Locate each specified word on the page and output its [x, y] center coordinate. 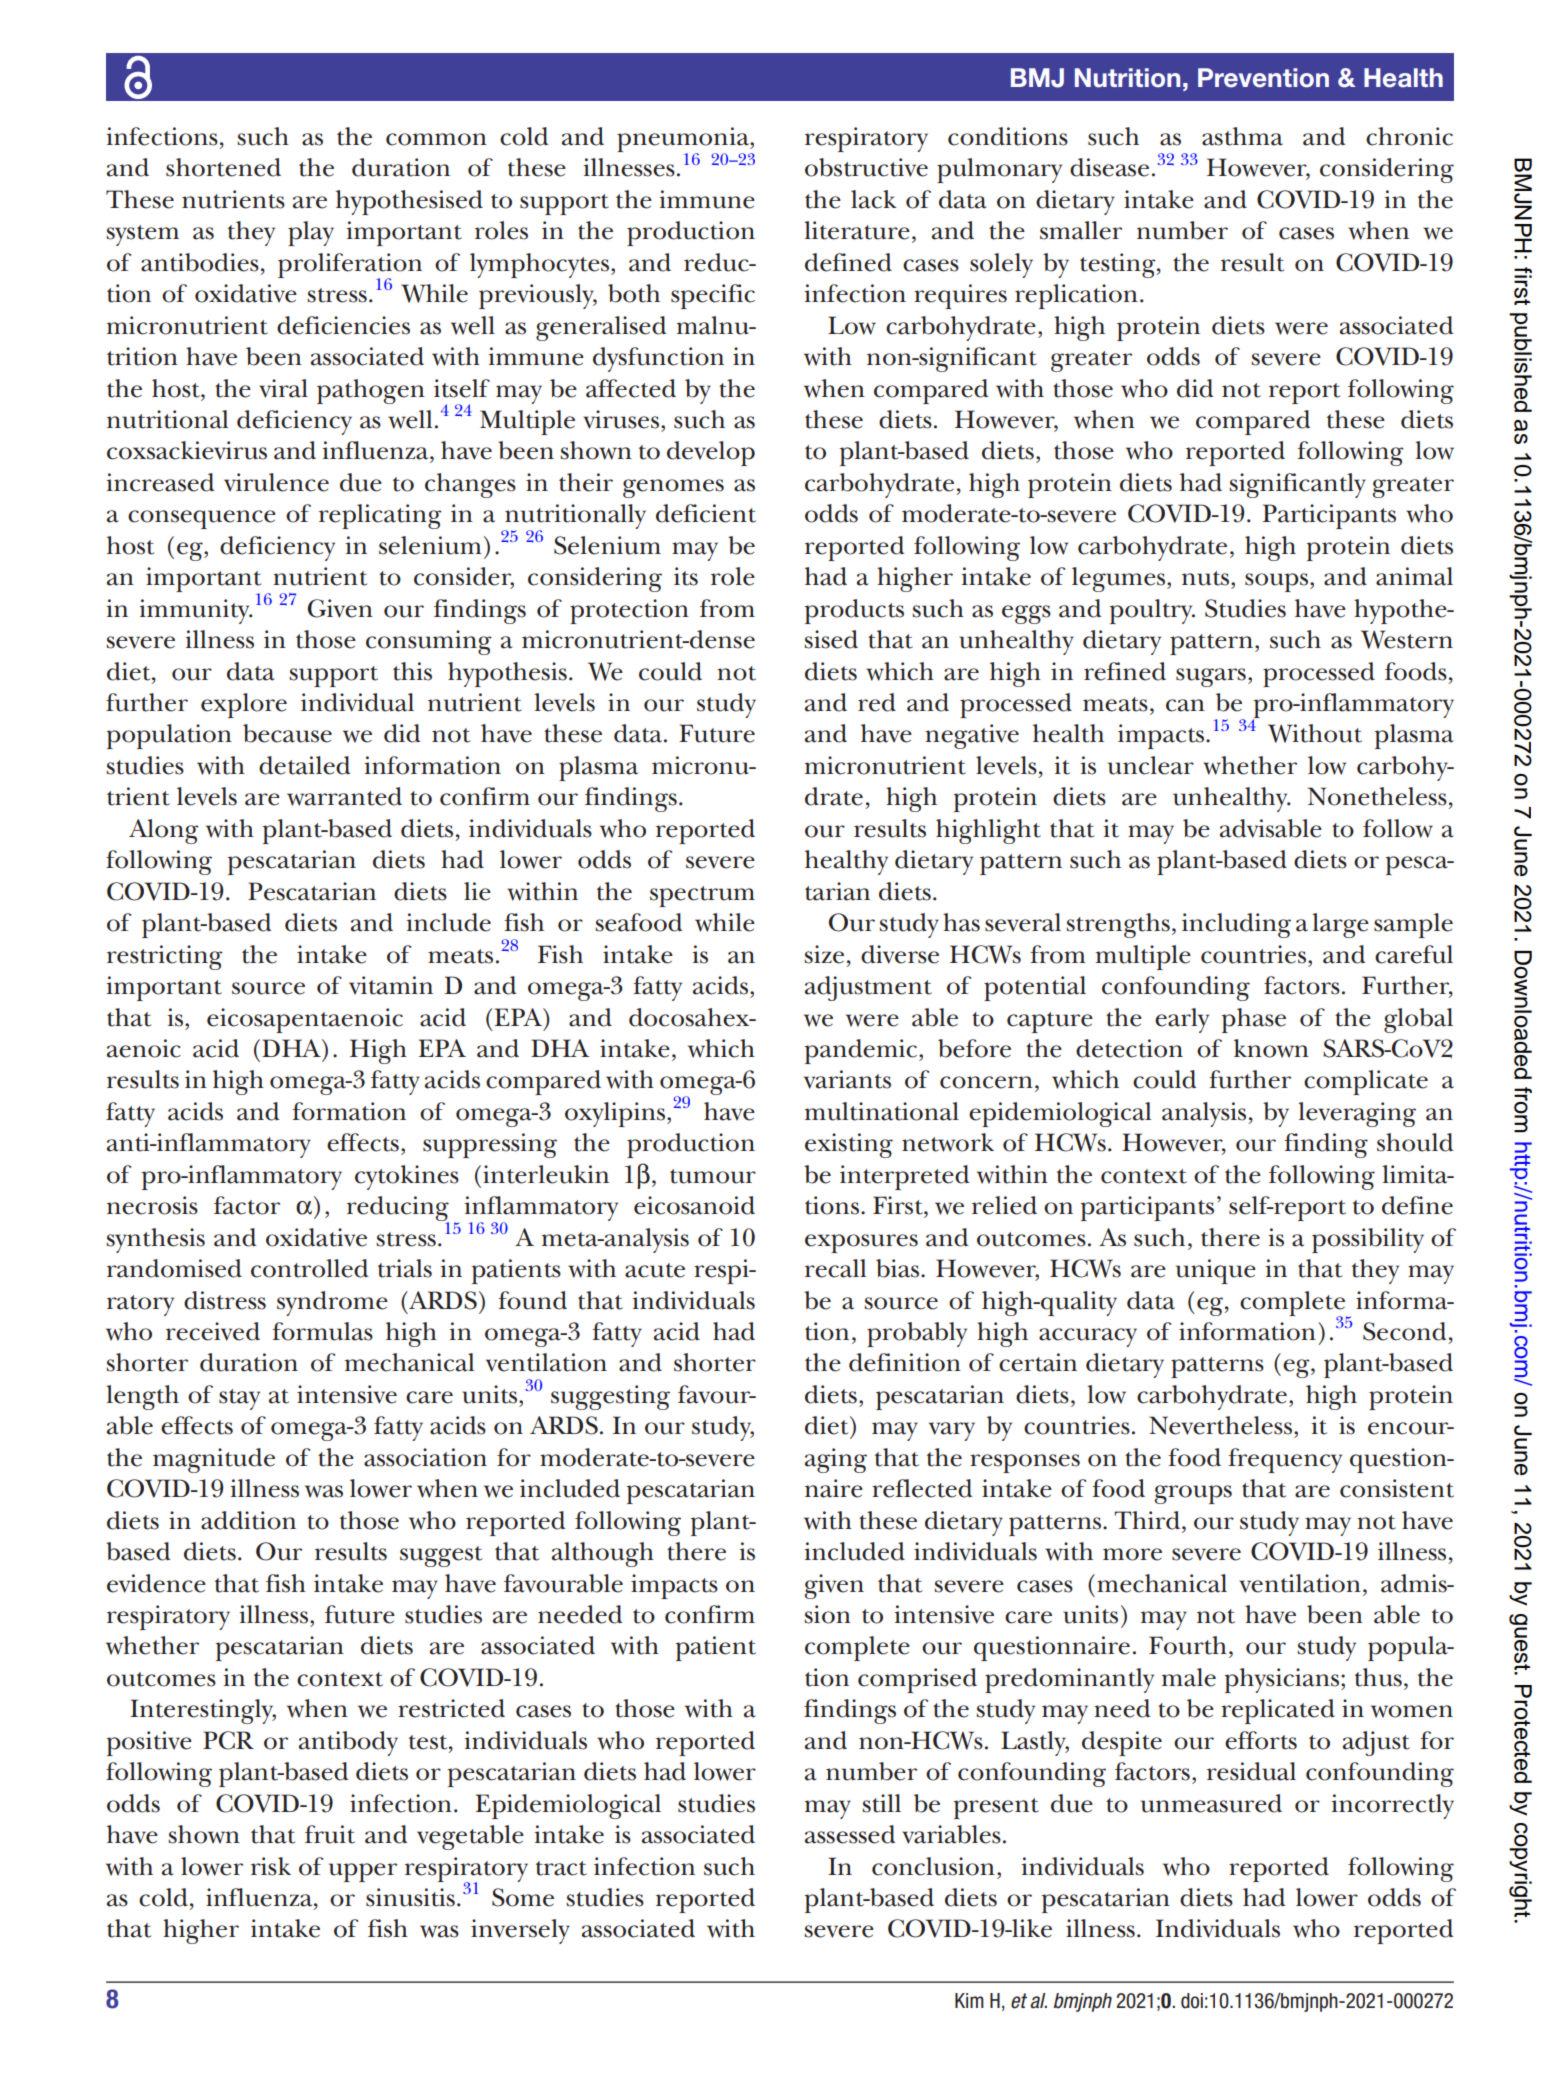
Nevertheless [1220, 1425]
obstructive [866, 167]
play [311, 233]
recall [835, 1268]
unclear [1151, 765]
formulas [322, 1331]
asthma [1242, 136]
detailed [305, 765]
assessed [850, 1834]
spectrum [702, 896]
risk [271, 1866]
